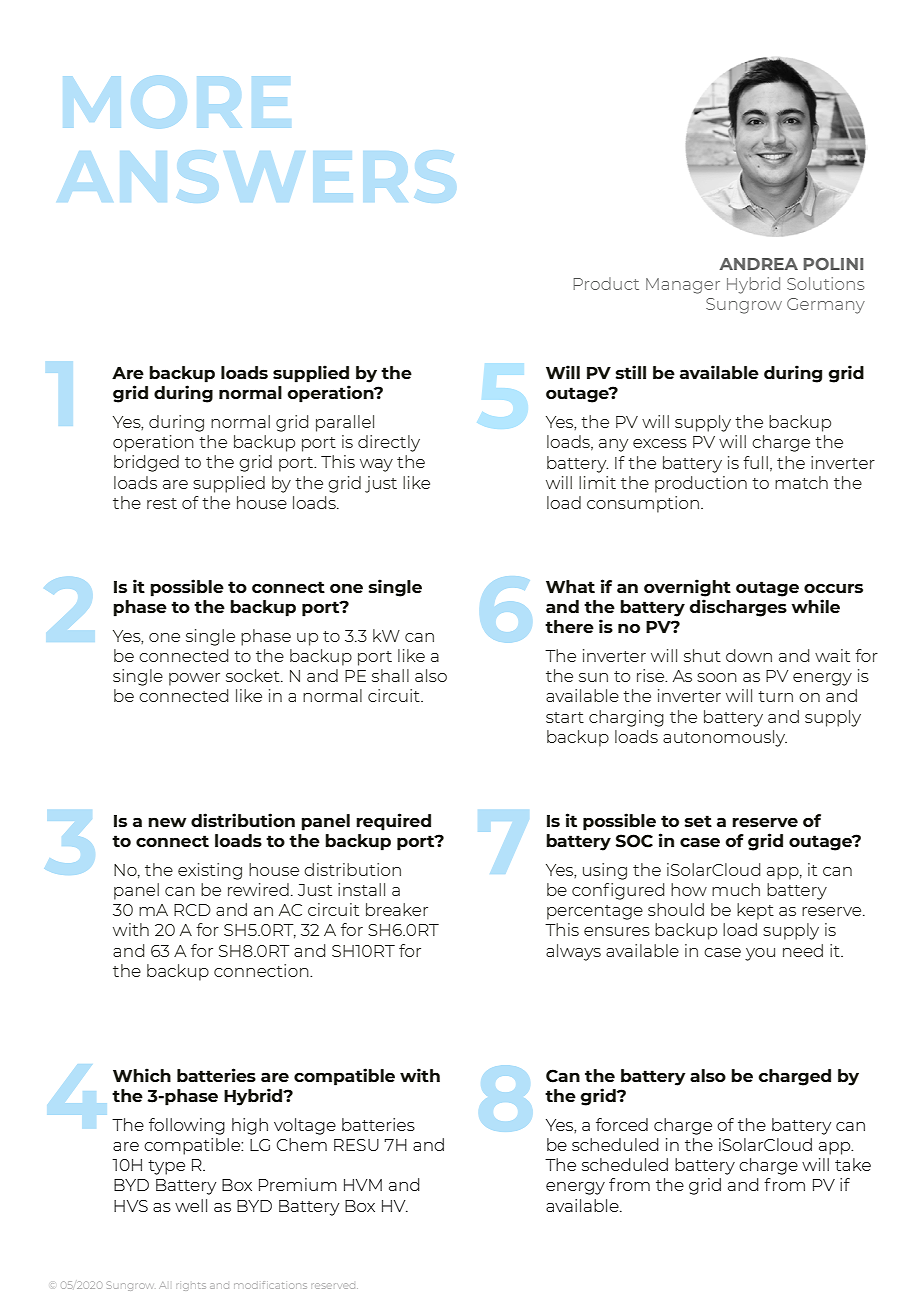 Image resolution: width=924 pixels, height=1308 pixels. Describe the element at coordinates (815, 606) in the image. I see `while` at that location.
